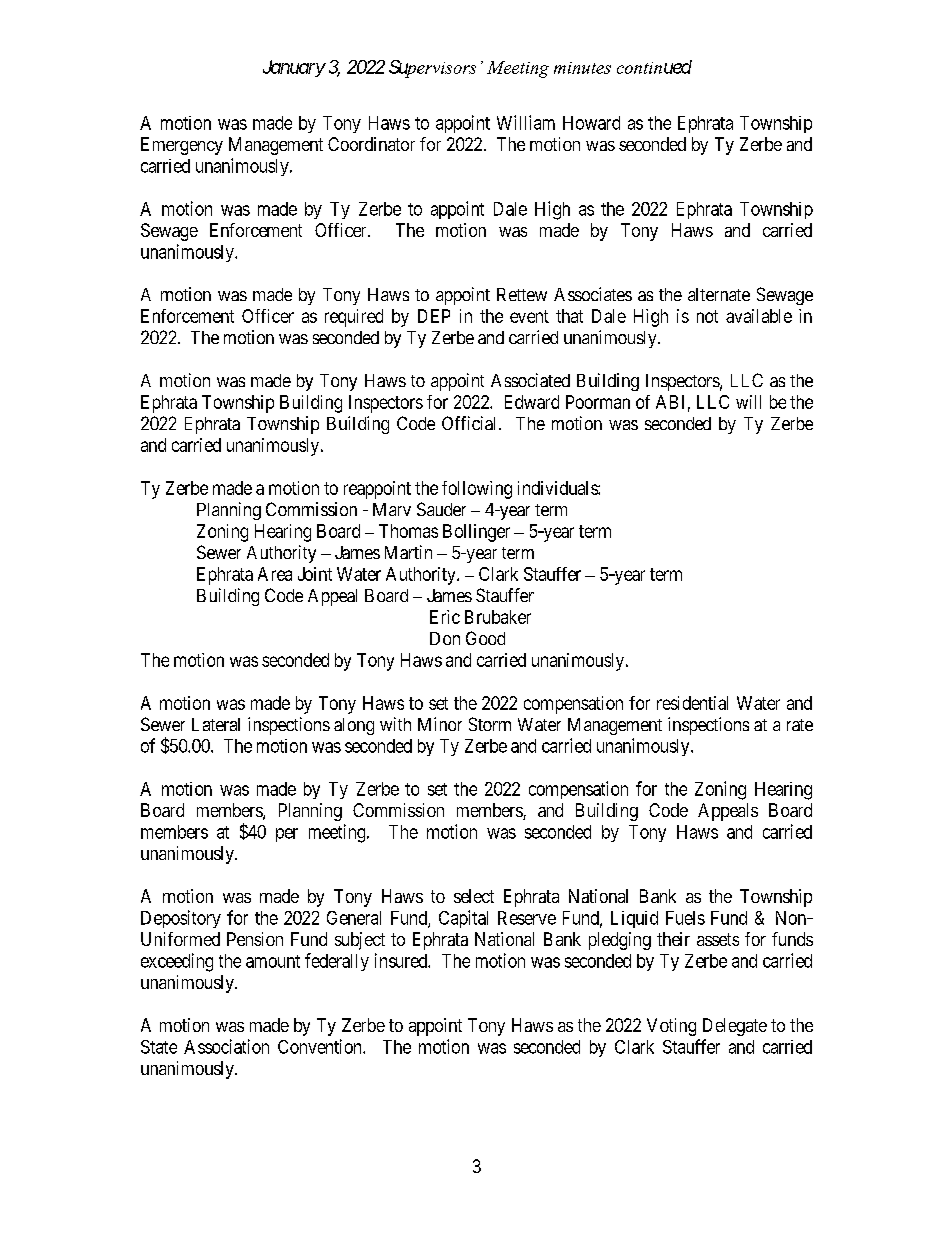  What do you see at coordinates (226, 1046) in the screenshot?
I see `Association` at bounding box center [226, 1046].
